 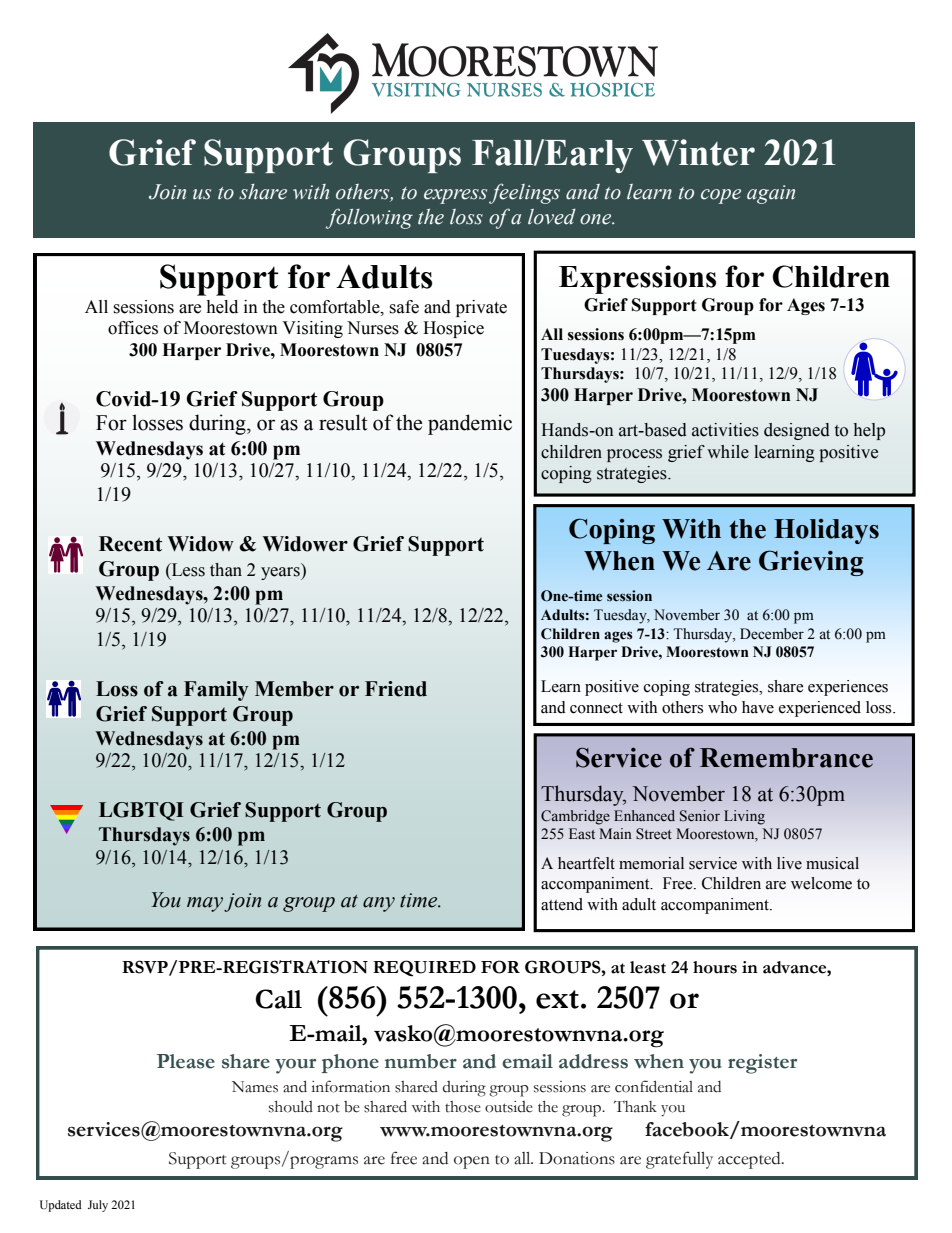 What do you see at coordinates (575, 817) in the document?
I see `Cambridge` at bounding box center [575, 817].
